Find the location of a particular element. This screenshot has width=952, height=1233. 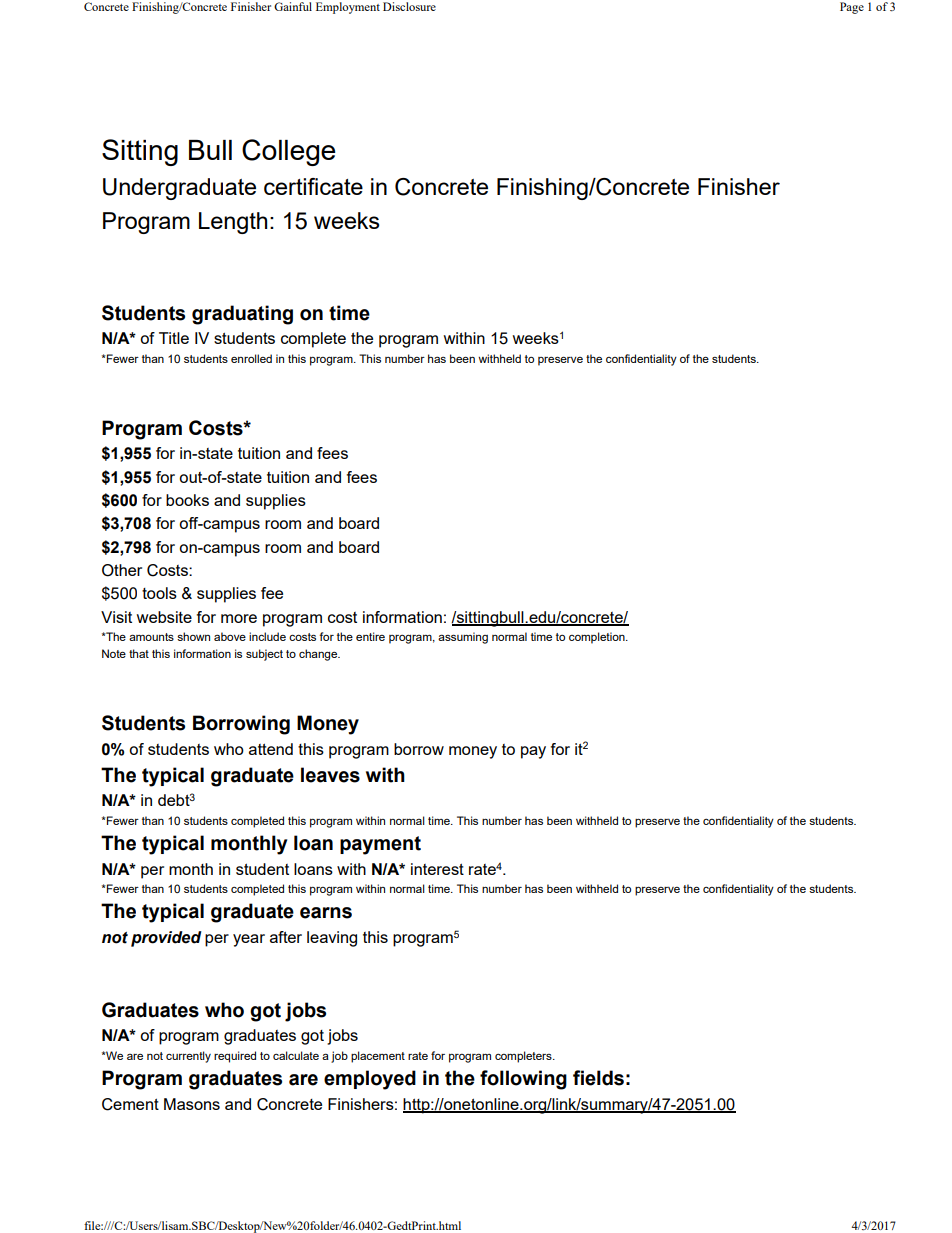

Page is located at coordinates (852, 8).
